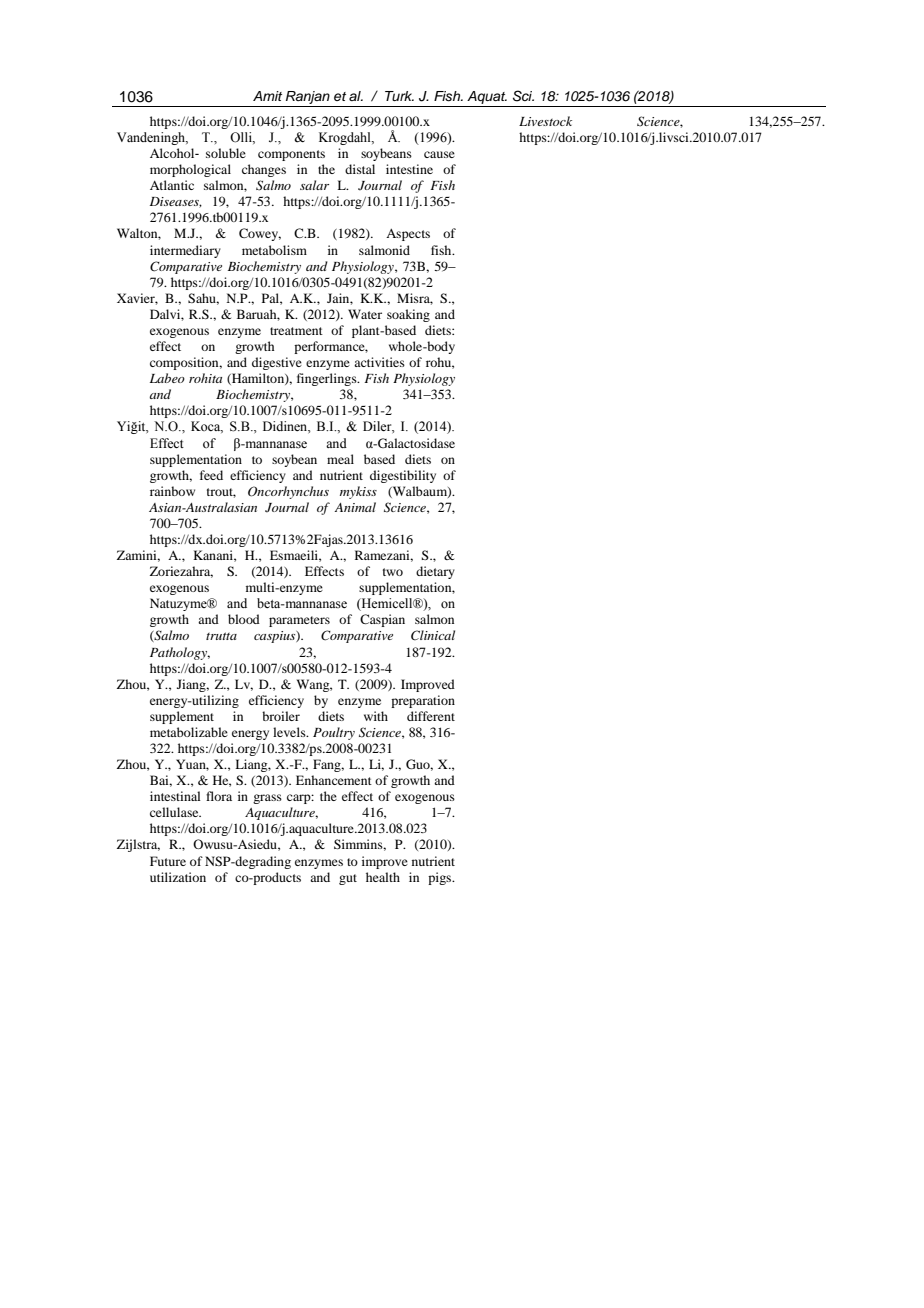 The height and width of the page is (1308, 924). I want to click on Clinical, so click(433, 635).
